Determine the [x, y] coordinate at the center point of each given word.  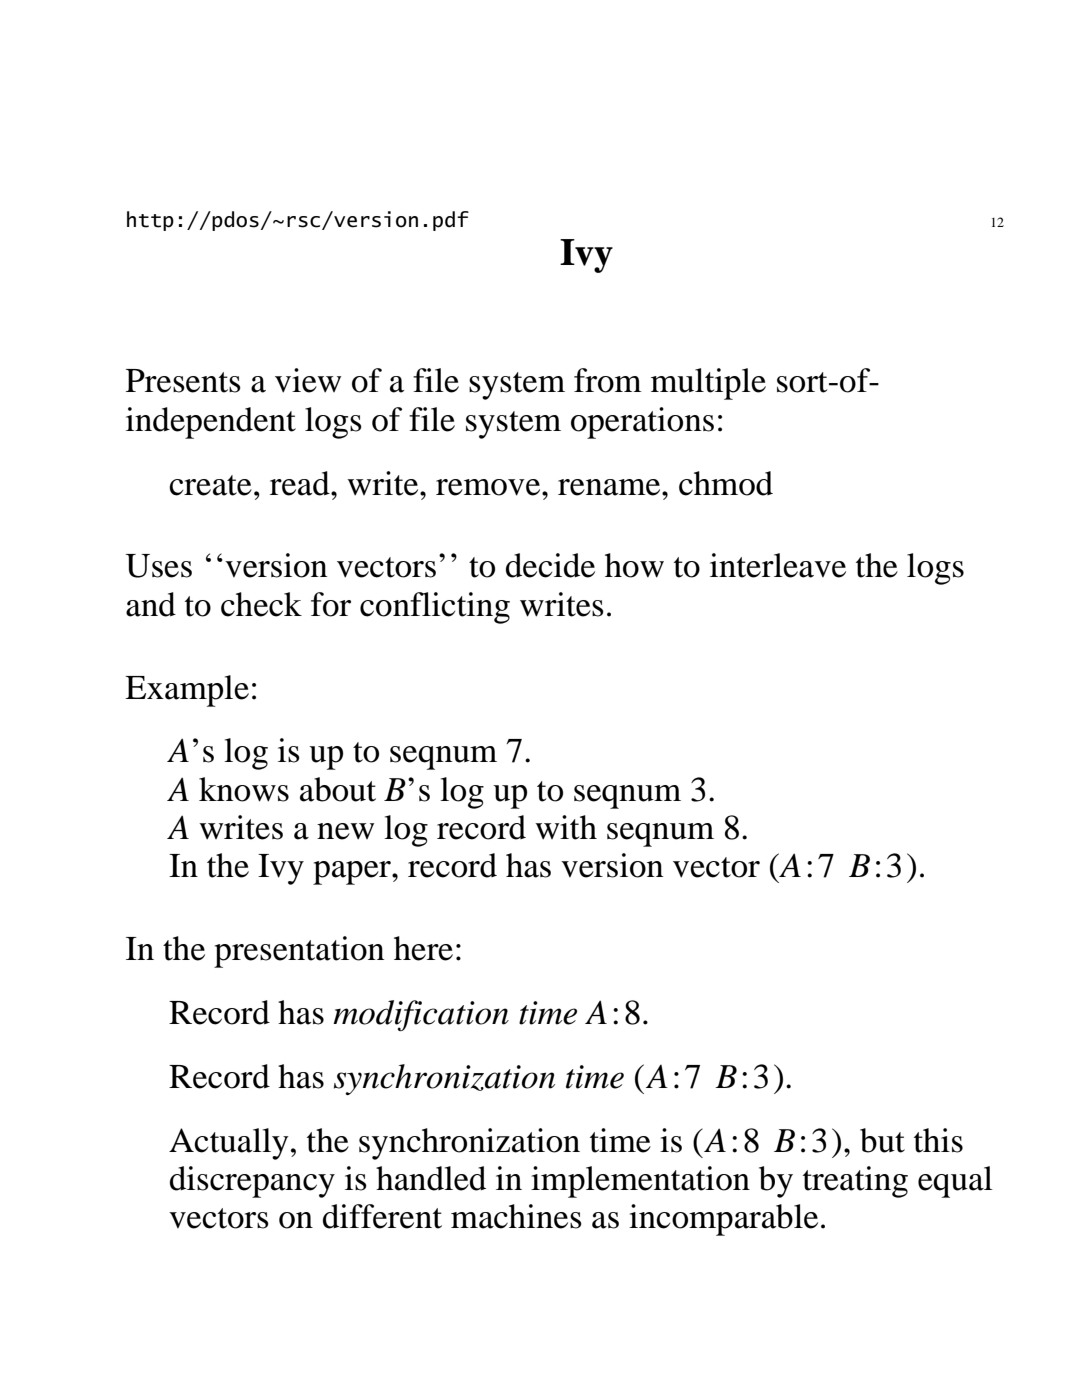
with [566, 827]
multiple [708, 384]
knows [244, 789]
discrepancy [252, 1182]
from [608, 380]
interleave [778, 565]
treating [855, 1182]
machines [516, 1216]
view [308, 380]
